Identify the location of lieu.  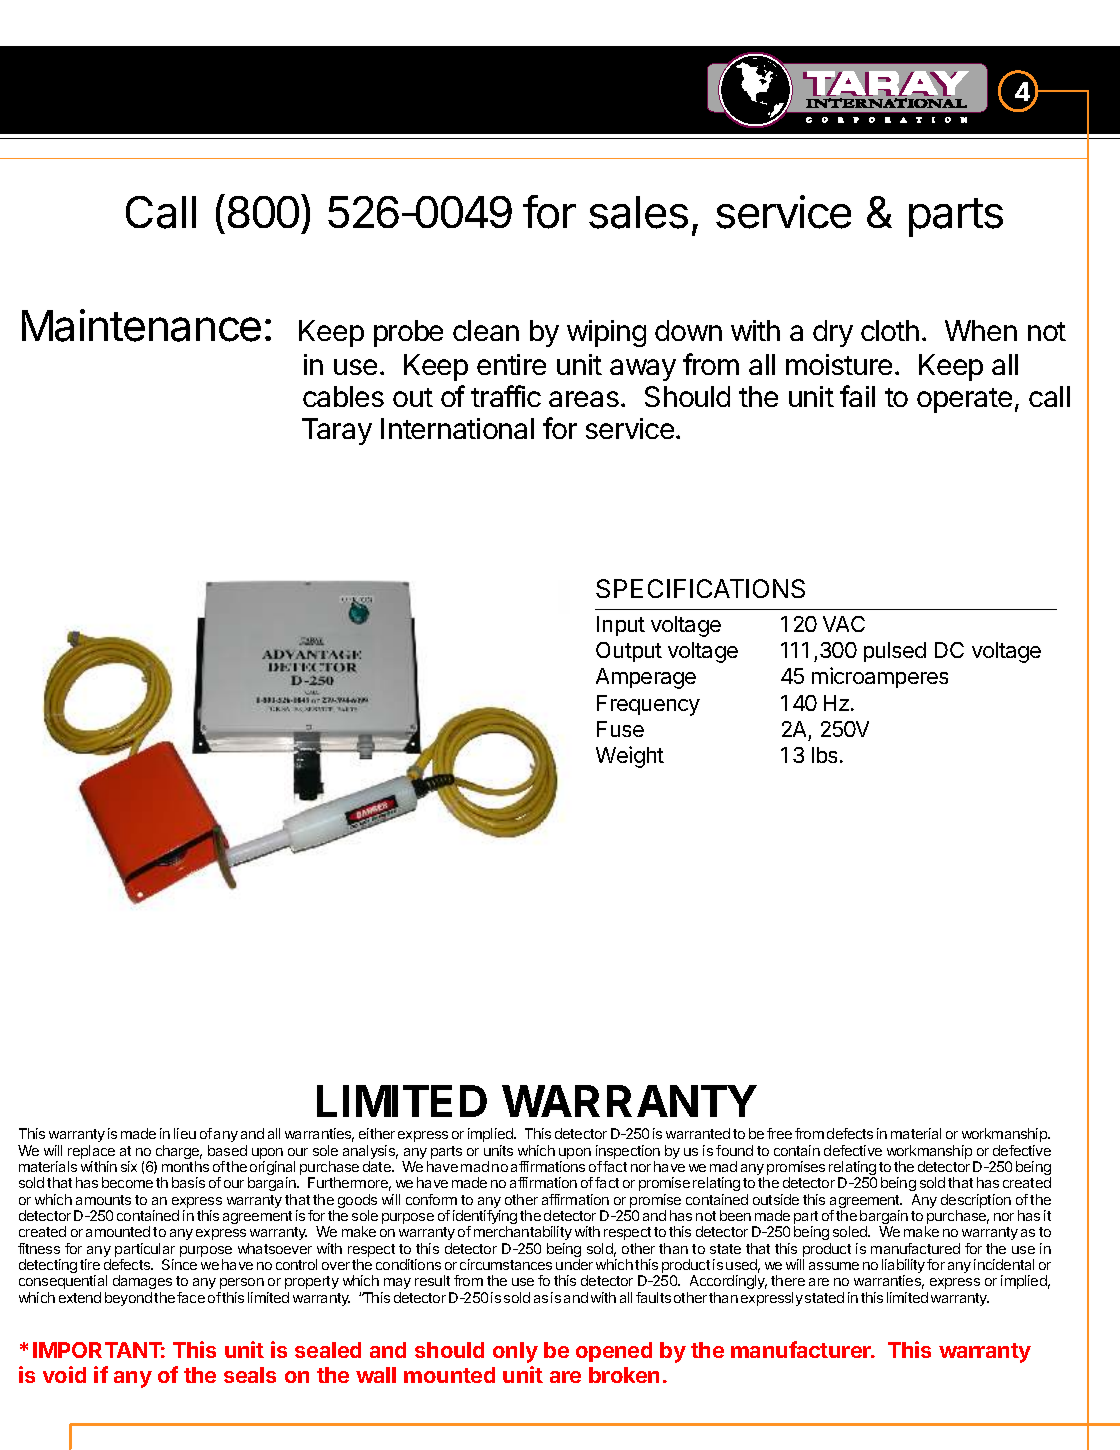
(185, 1133).
